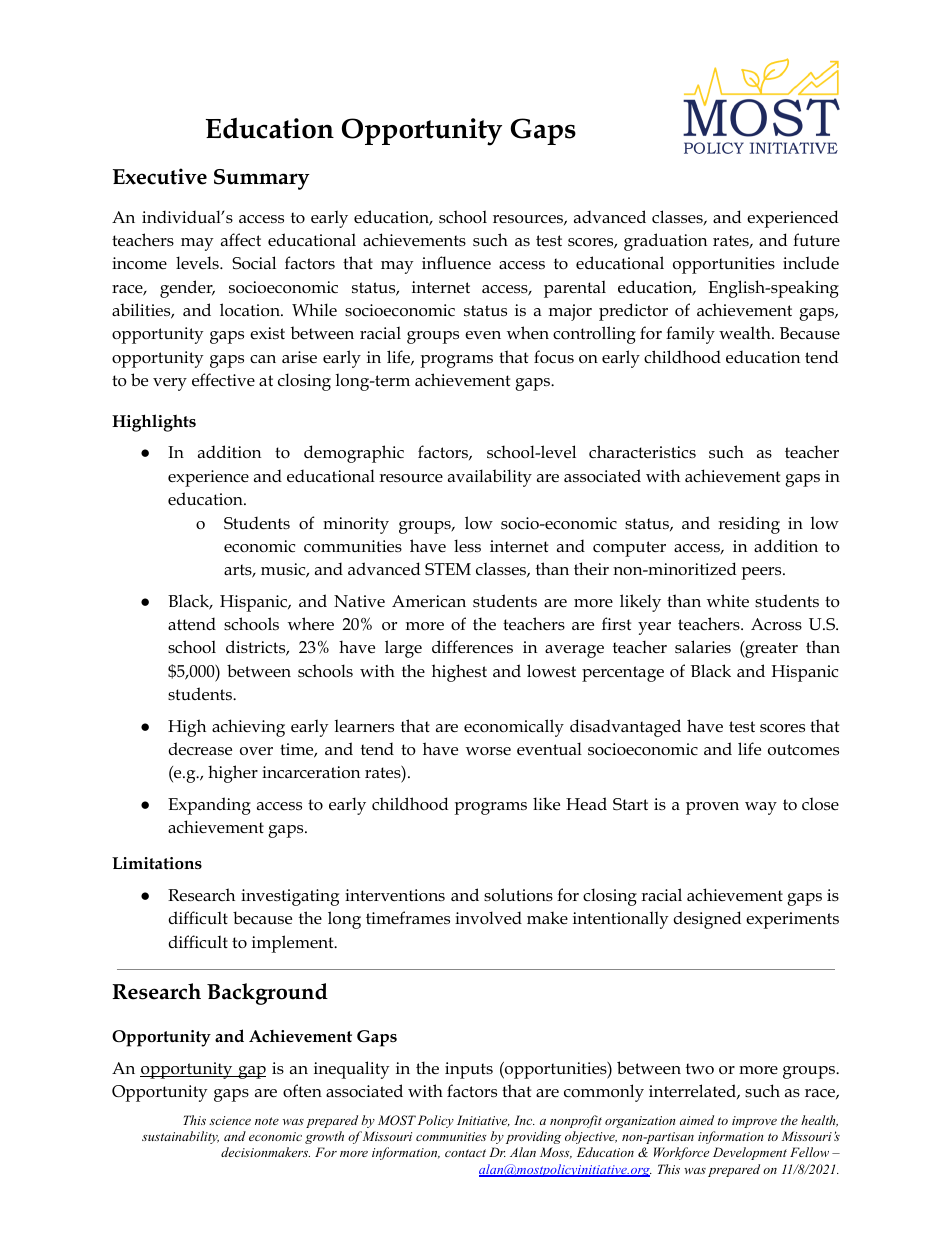 The height and width of the screenshot is (1233, 952). What do you see at coordinates (703, 646) in the screenshot?
I see `salaries` at bounding box center [703, 646].
